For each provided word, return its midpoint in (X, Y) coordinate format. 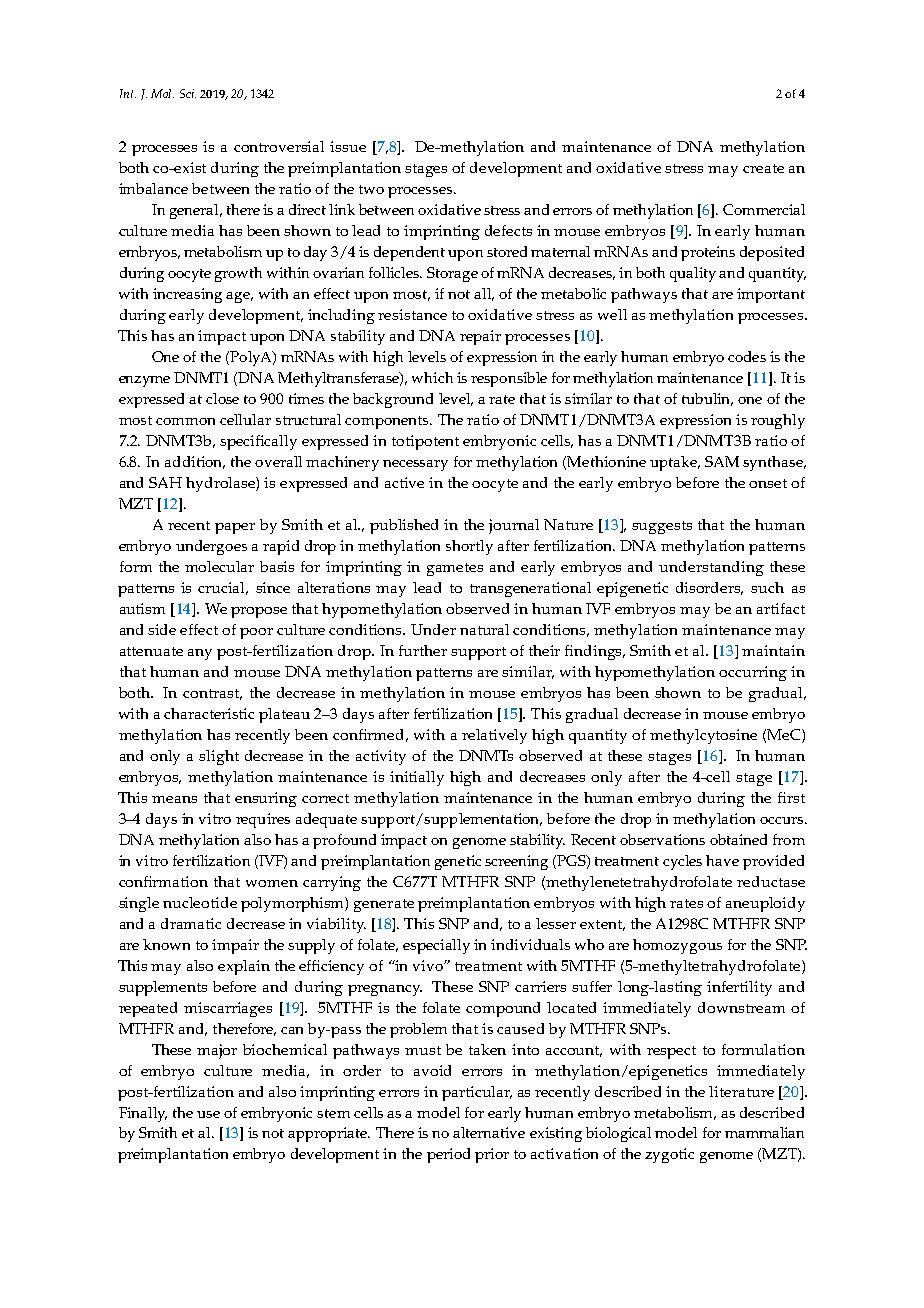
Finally (143, 1114)
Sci (188, 93)
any (200, 654)
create (763, 168)
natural (484, 629)
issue (348, 146)
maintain (773, 650)
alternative (489, 1132)
